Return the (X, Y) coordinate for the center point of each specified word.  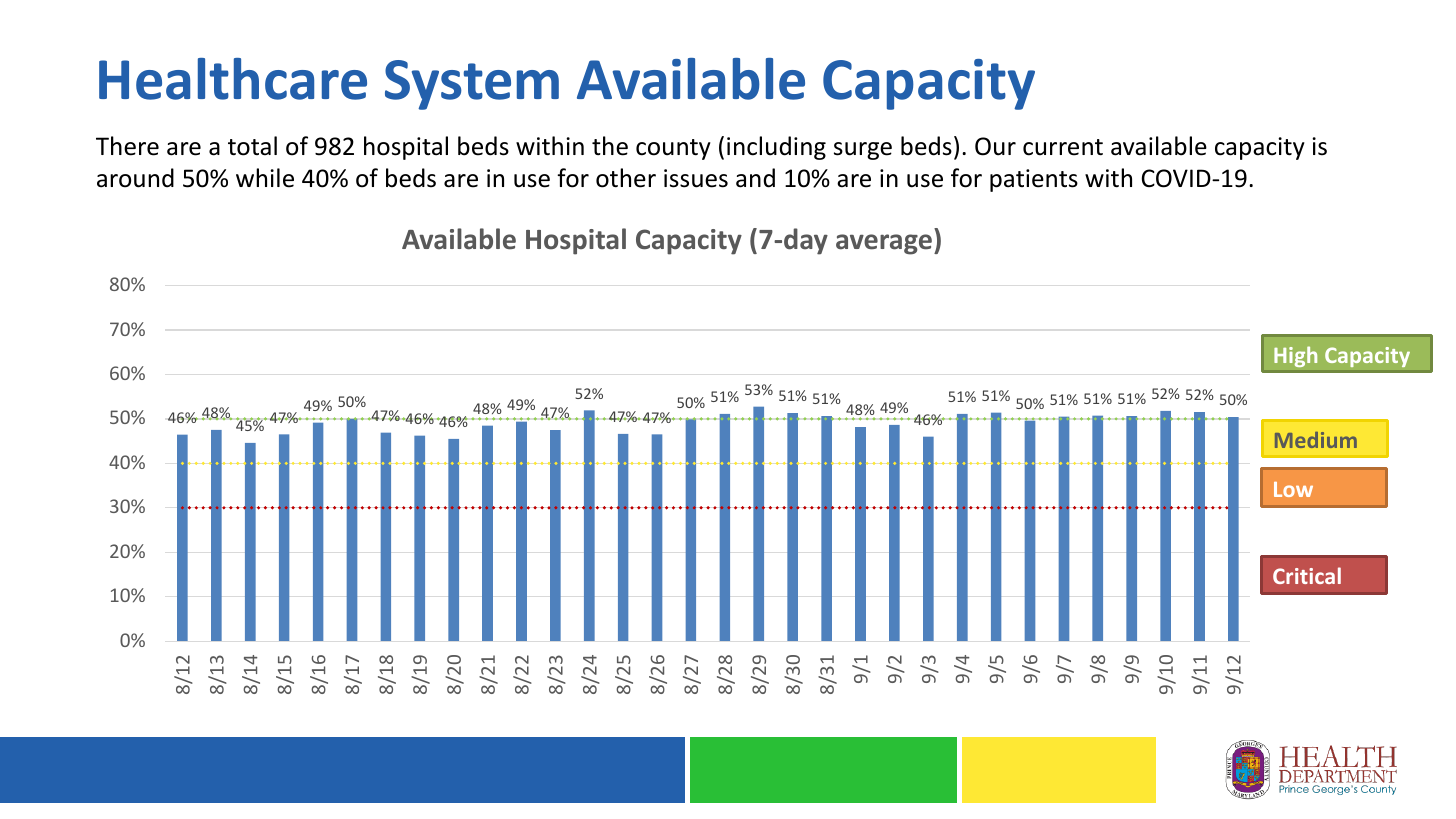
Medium (1316, 440)
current (1063, 147)
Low (1293, 489)
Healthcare (233, 79)
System (472, 85)
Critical (1307, 575)
